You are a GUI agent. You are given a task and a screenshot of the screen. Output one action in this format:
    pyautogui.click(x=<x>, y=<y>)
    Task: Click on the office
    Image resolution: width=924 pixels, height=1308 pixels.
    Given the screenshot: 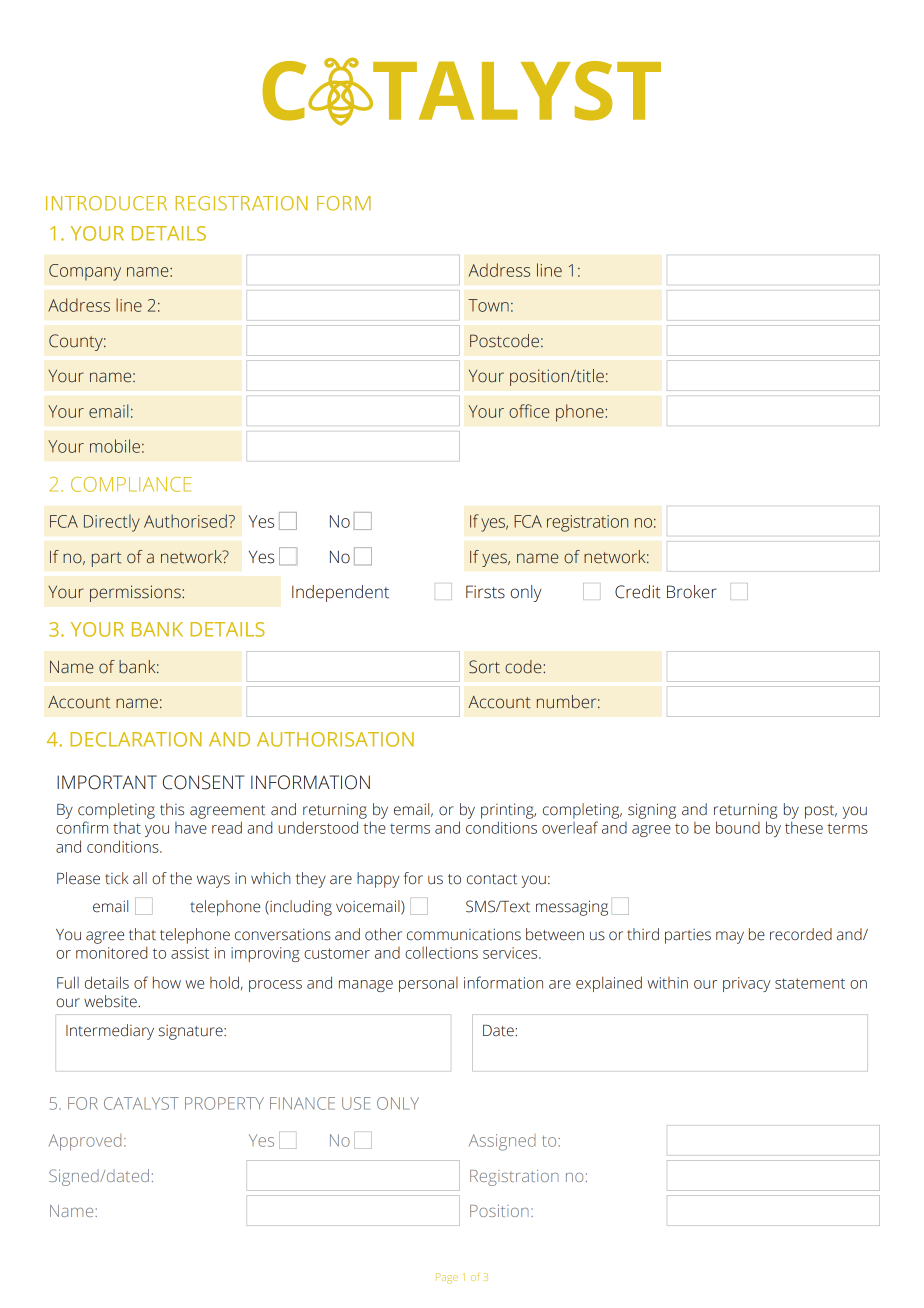 What is the action you would take?
    pyautogui.click(x=529, y=411)
